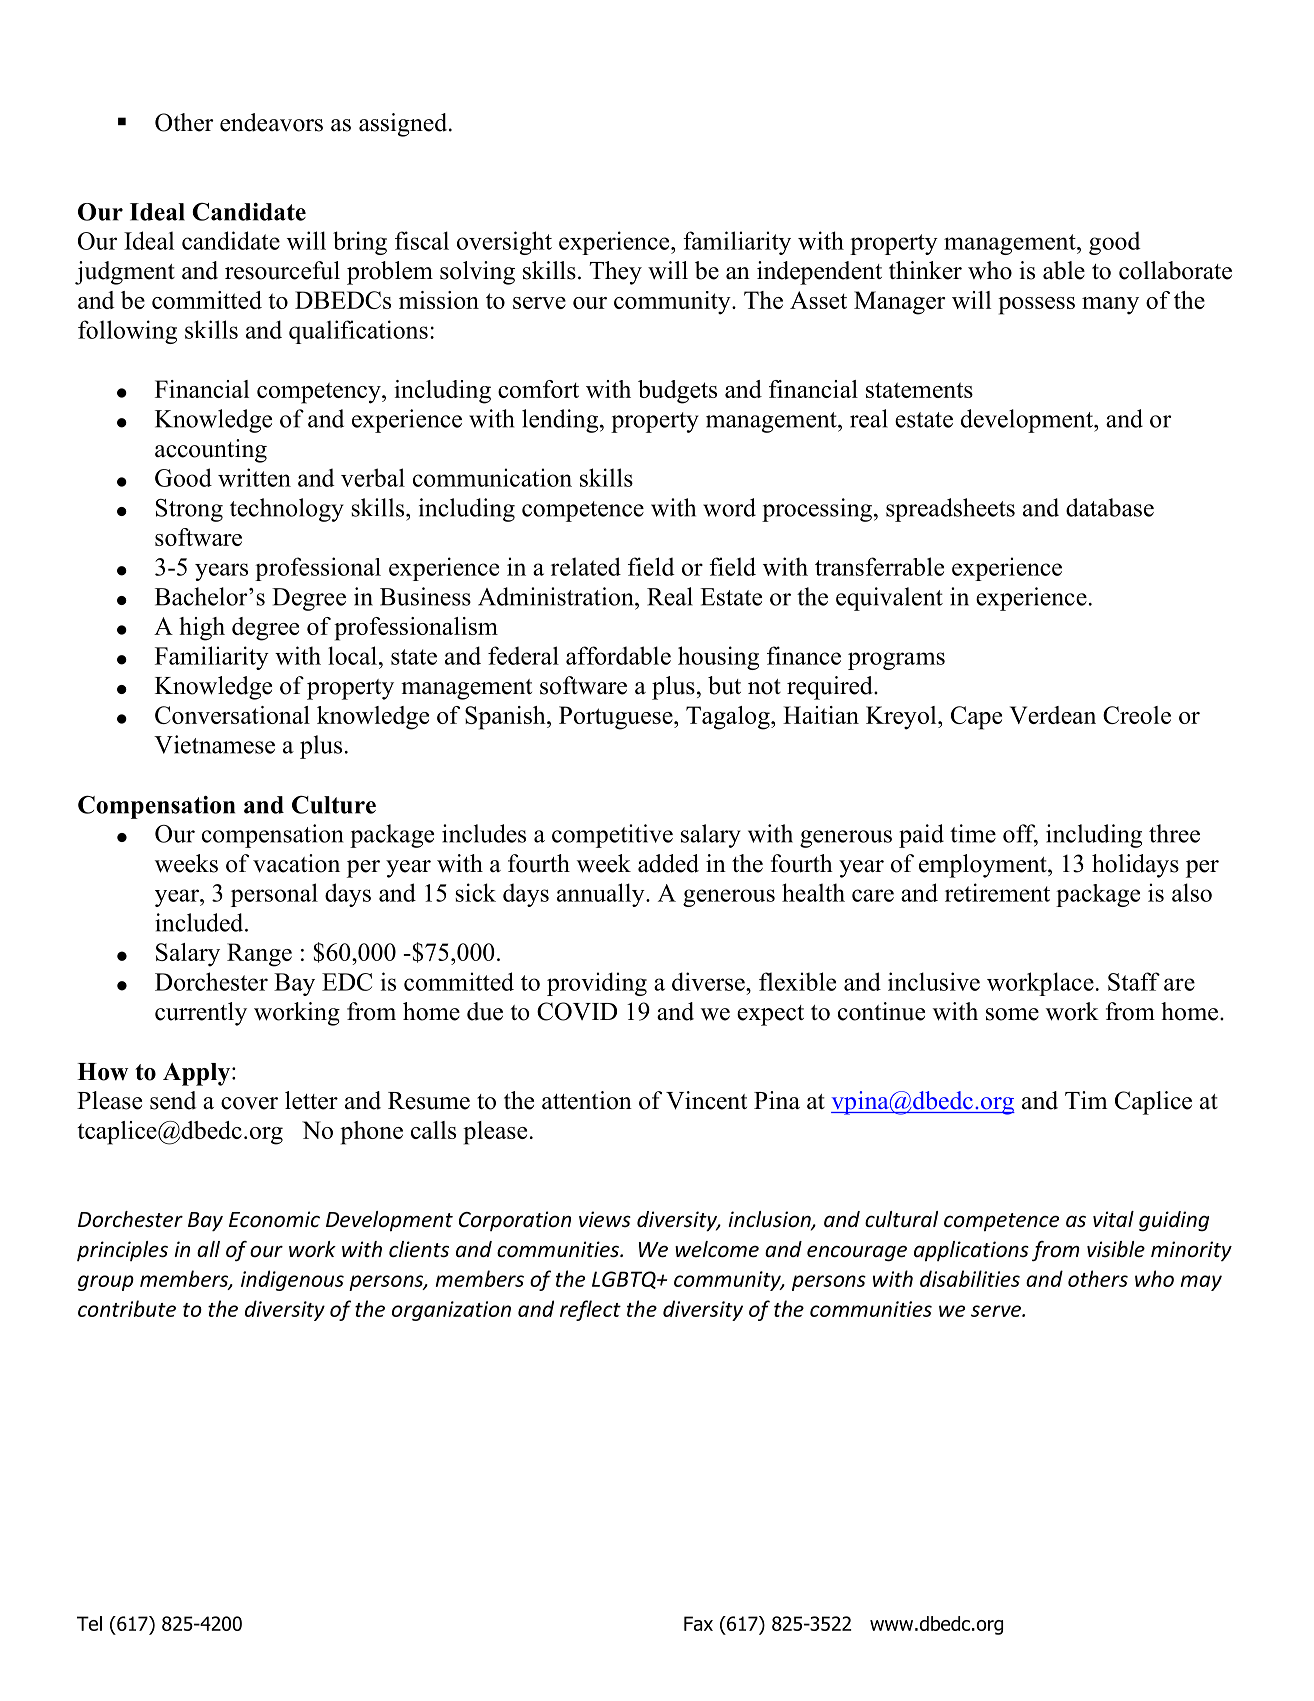 Image resolution: width=1314 pixels, height=1701 pixels. I want to click on They, so click(616, 273).
